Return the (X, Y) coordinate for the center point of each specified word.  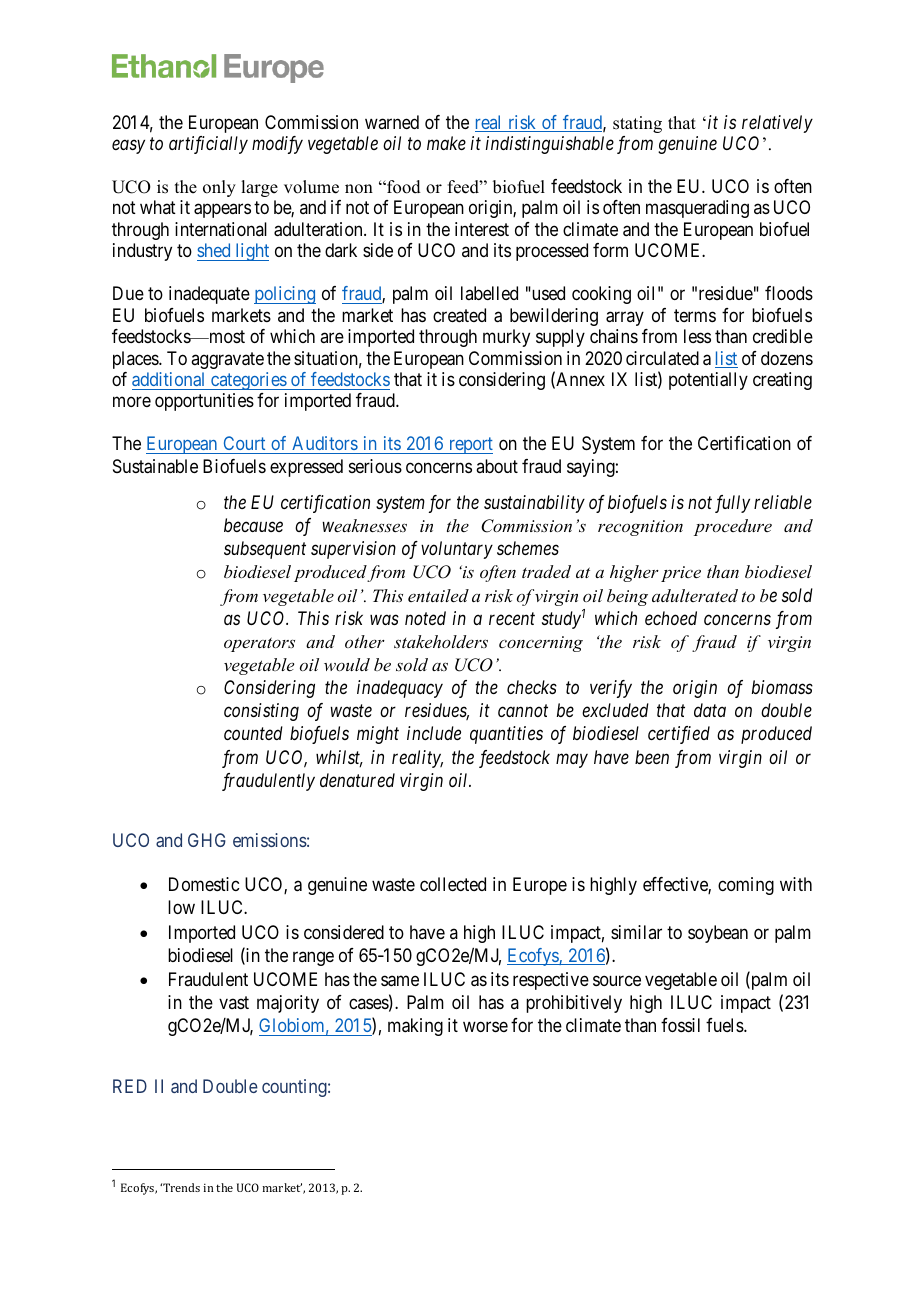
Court (244, 445)
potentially (708, 381)
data (710, 710)
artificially (208, 145)
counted (253, 733)
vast (234, 1003)
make (446, 143)
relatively (777, 124)
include (434, 733)
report (469, 446)
